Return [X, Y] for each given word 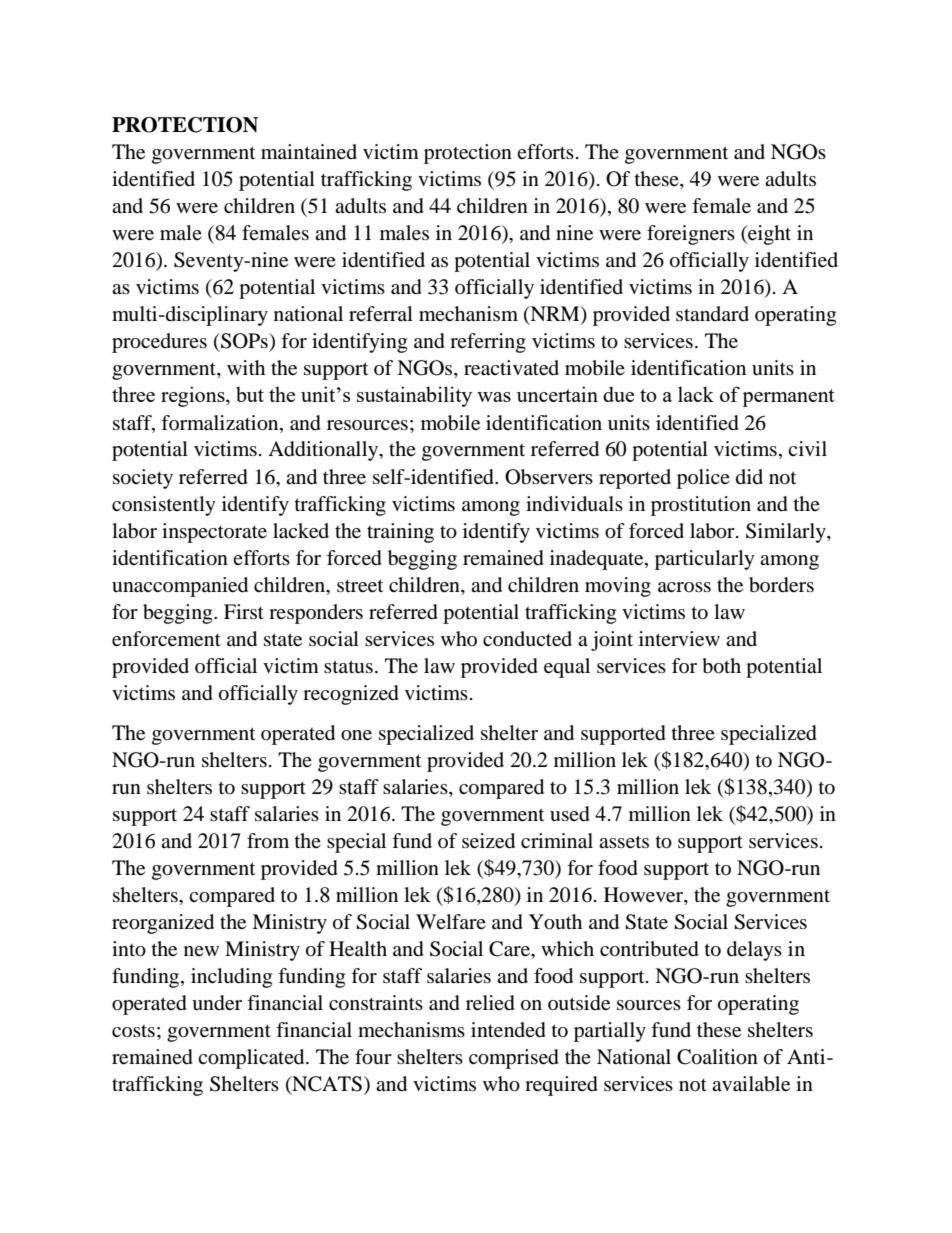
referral [381, 313]
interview [679, 639]
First [244, 611]
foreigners [691, 235]
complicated [252, 1059]
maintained [309, 152]
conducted [527, 639]
